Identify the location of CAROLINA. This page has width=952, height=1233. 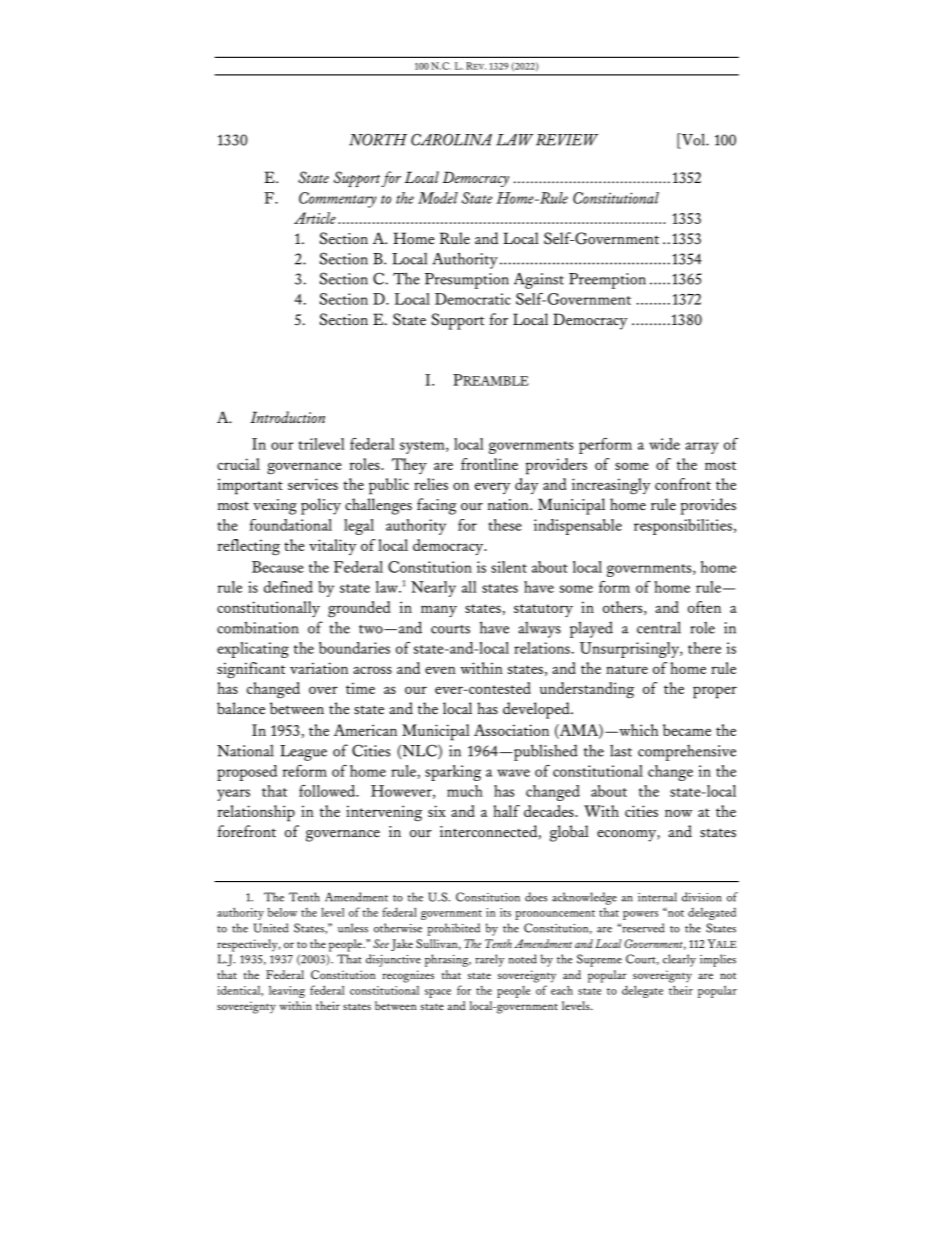
(451, 139).
